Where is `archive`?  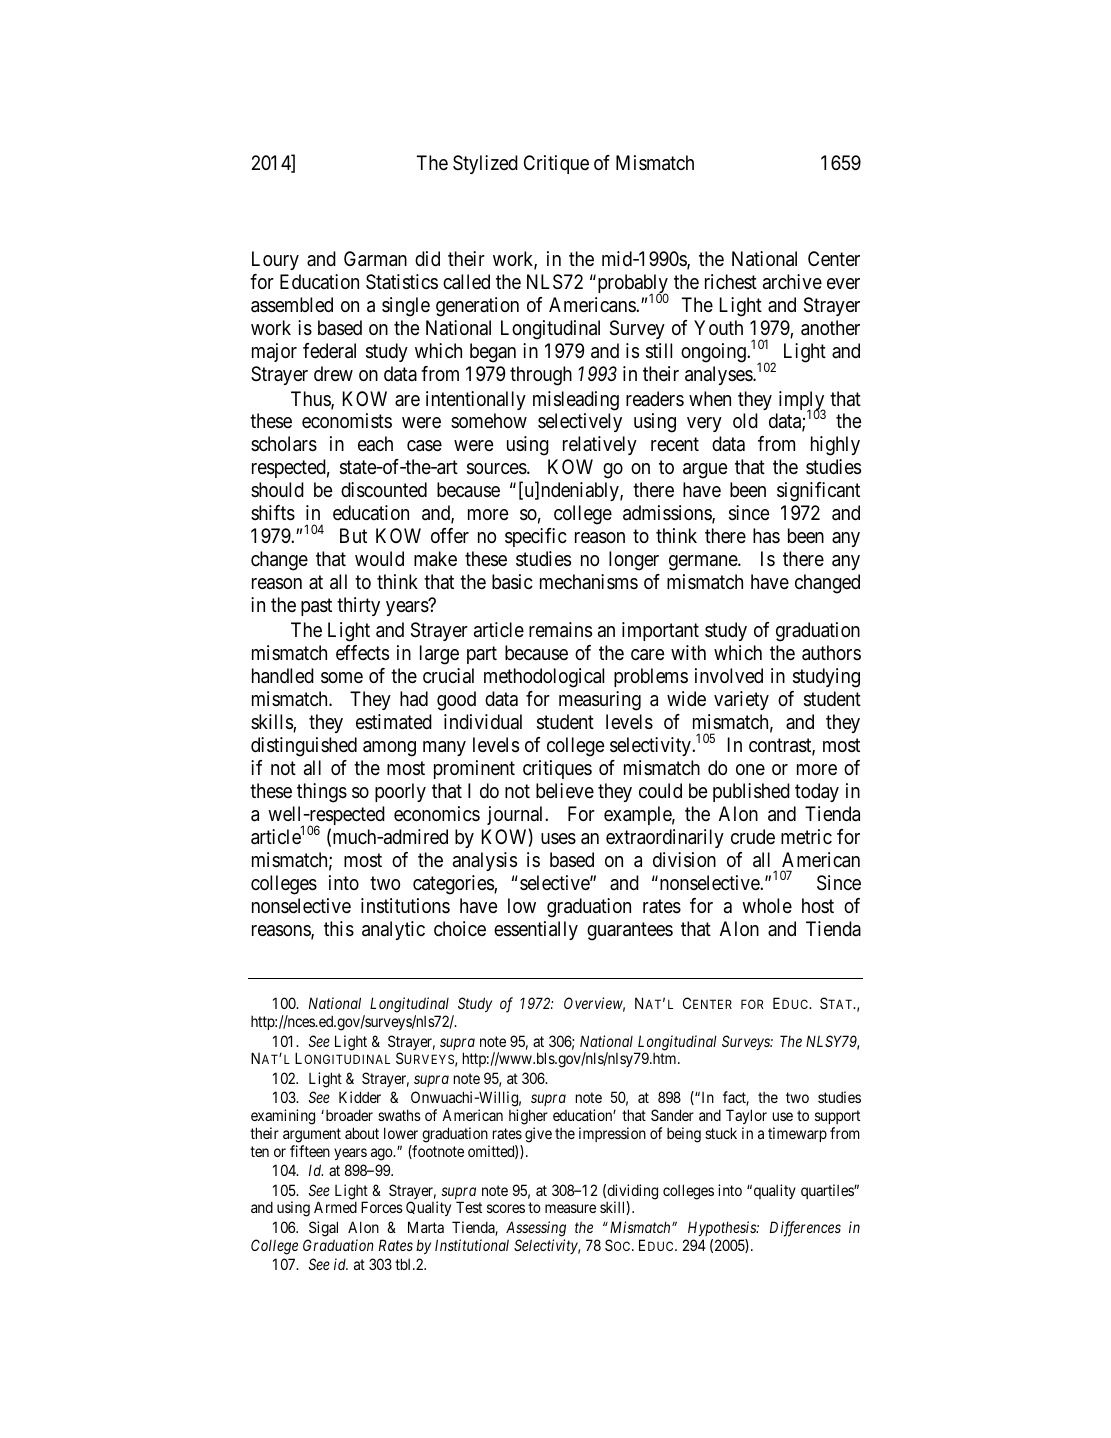 archive is located at coordinates (792, 282).
